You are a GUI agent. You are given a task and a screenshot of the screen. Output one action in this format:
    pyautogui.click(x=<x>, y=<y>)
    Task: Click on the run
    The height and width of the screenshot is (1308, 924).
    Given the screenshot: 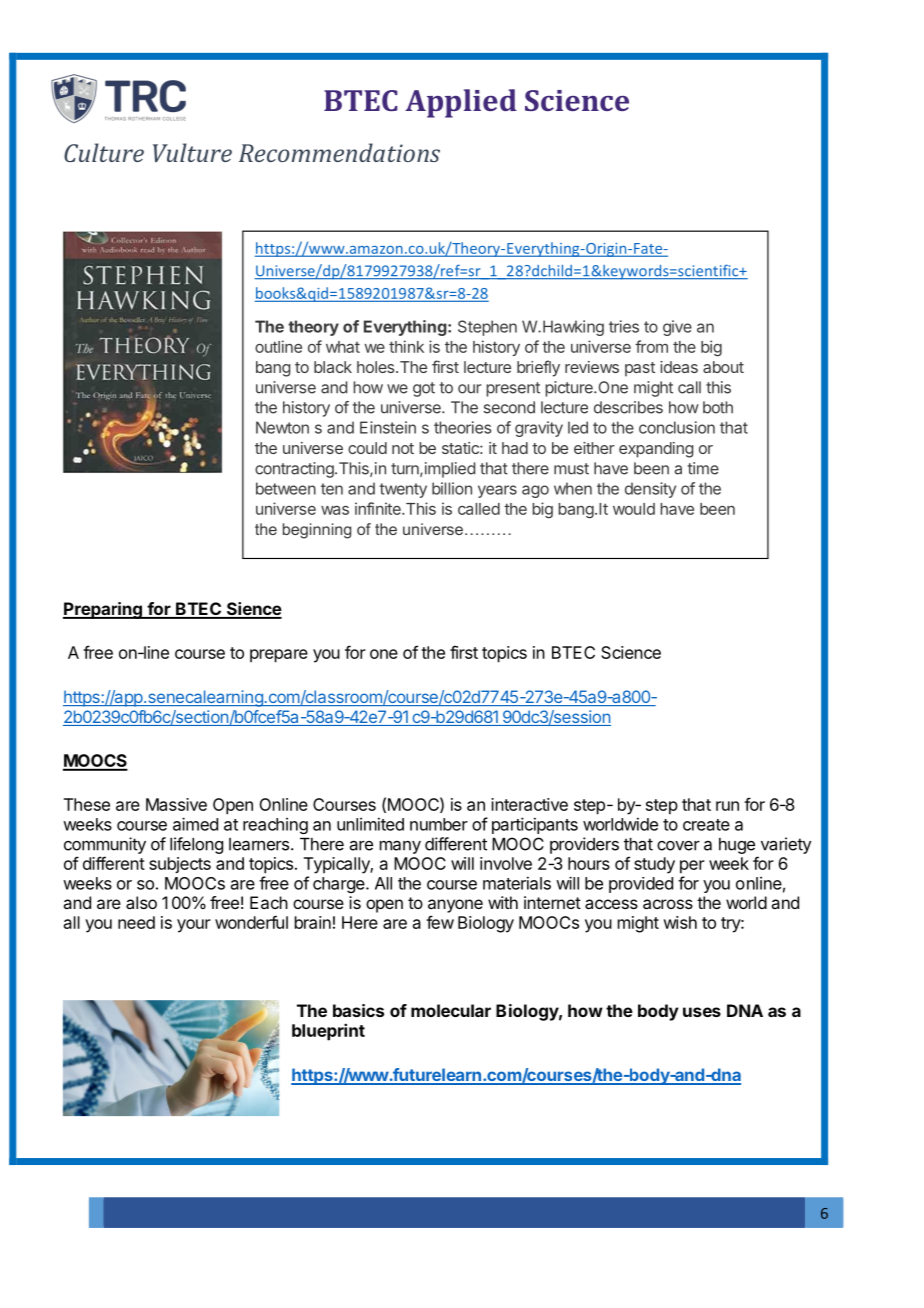 What is the action you would take?
    pyautogui.click(x=727, y=806)
